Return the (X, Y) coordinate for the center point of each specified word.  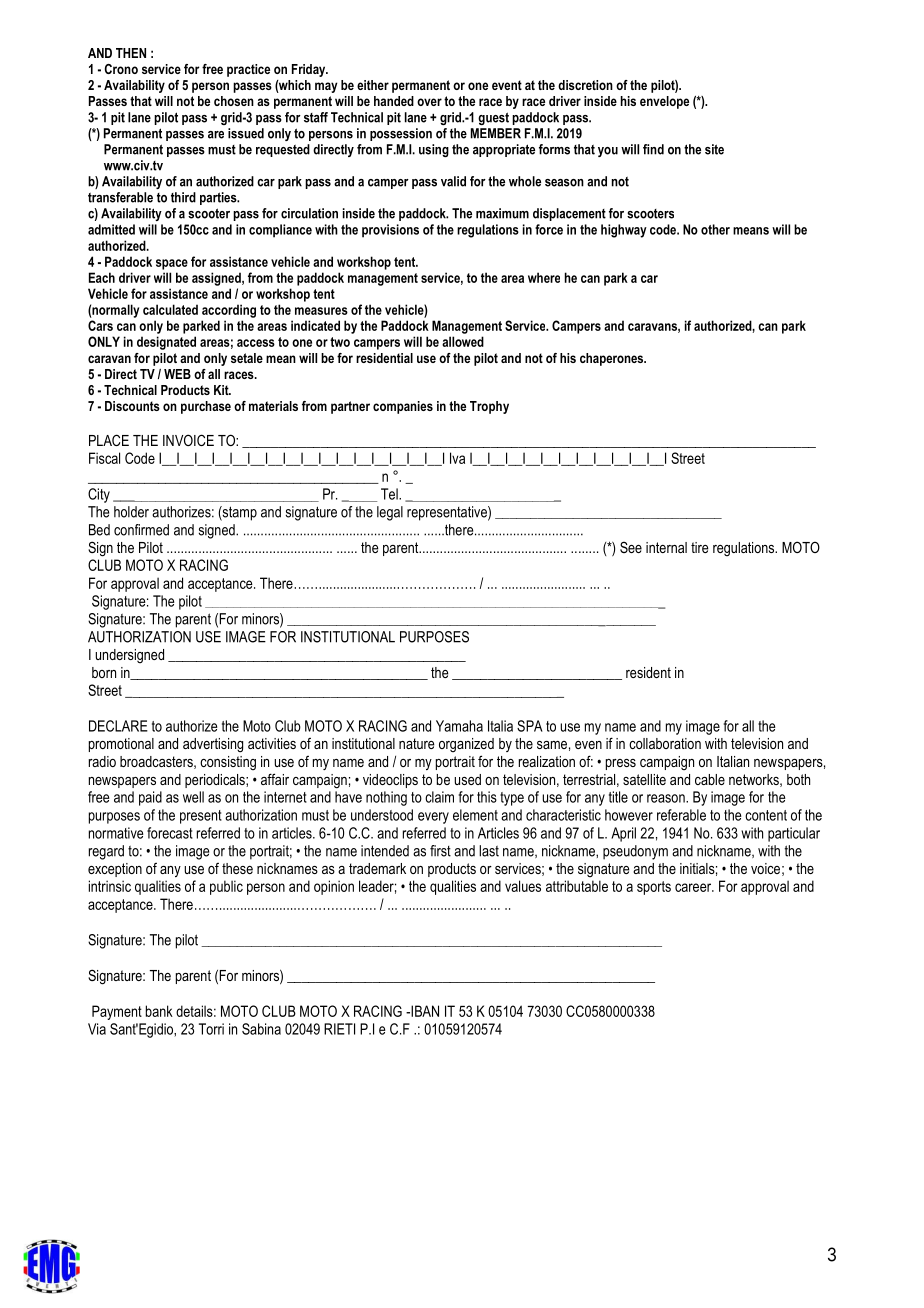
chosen (234, 101)
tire (700, 547)
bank (159, 1011)
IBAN (424, 1011)
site (714, 149)
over (429, 102)
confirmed (141, 530)
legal (390, 513)
